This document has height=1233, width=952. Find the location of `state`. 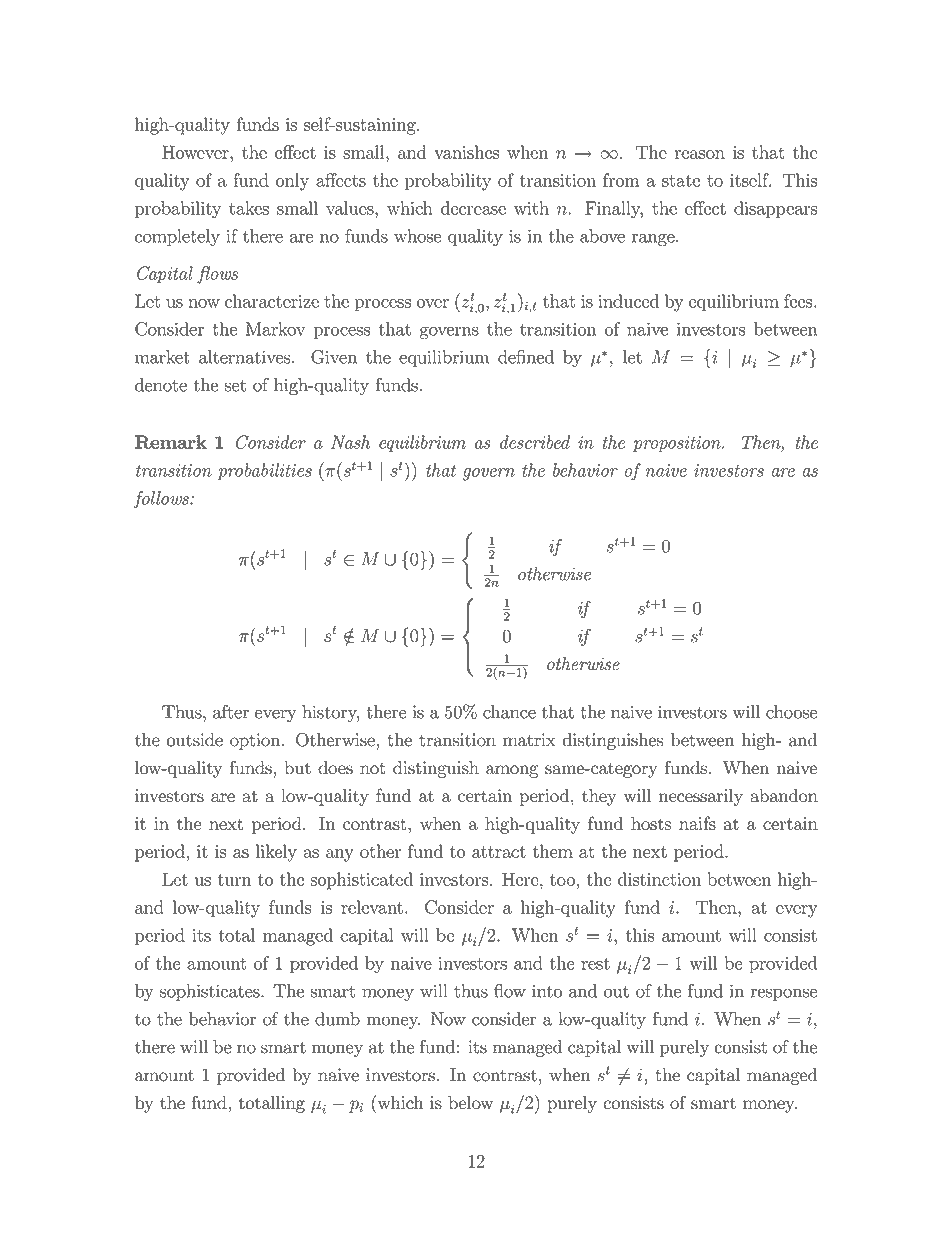

state is located at coordinates (681, 181).
